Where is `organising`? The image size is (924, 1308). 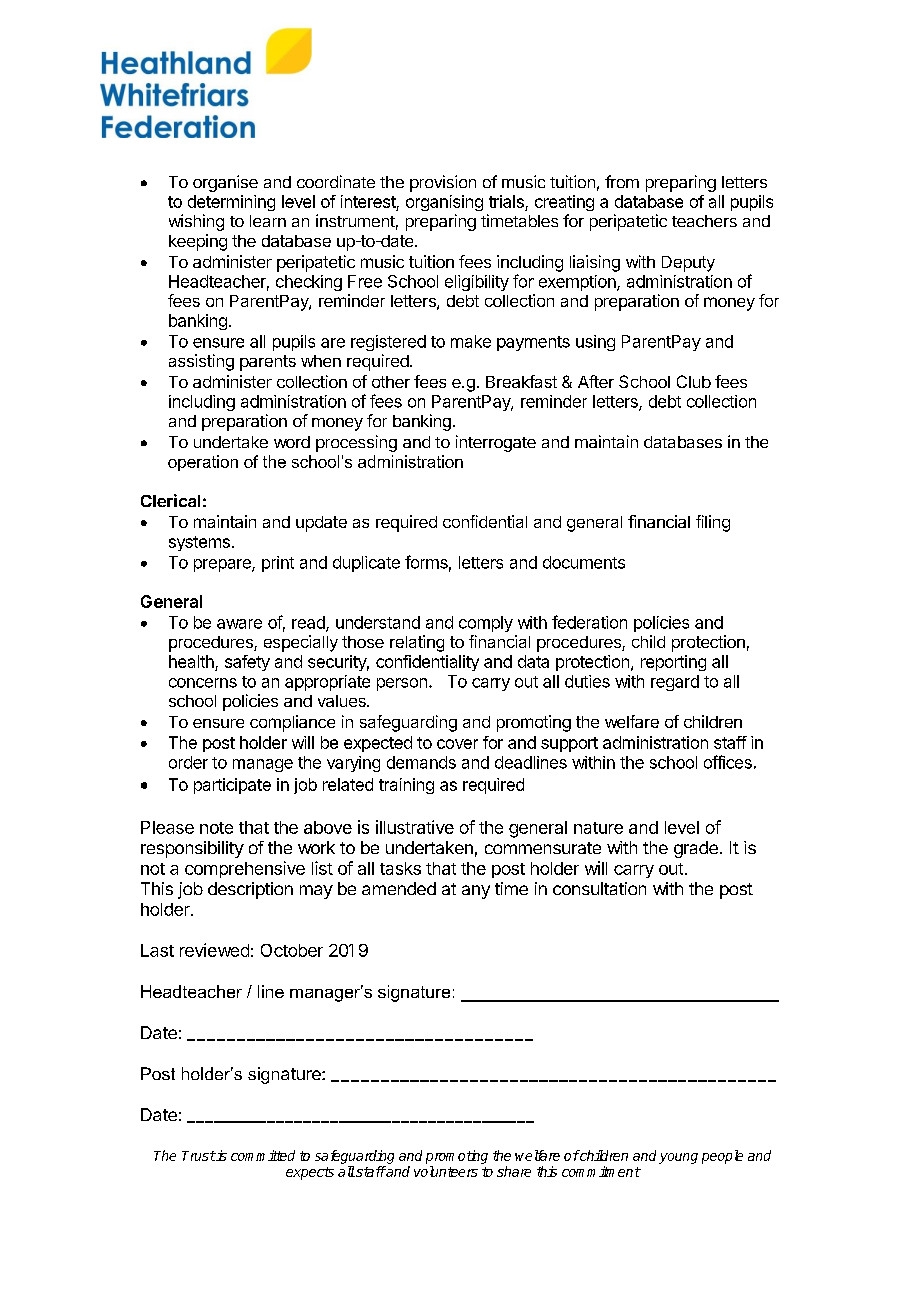
organising is located at coordinates (444, 203).
